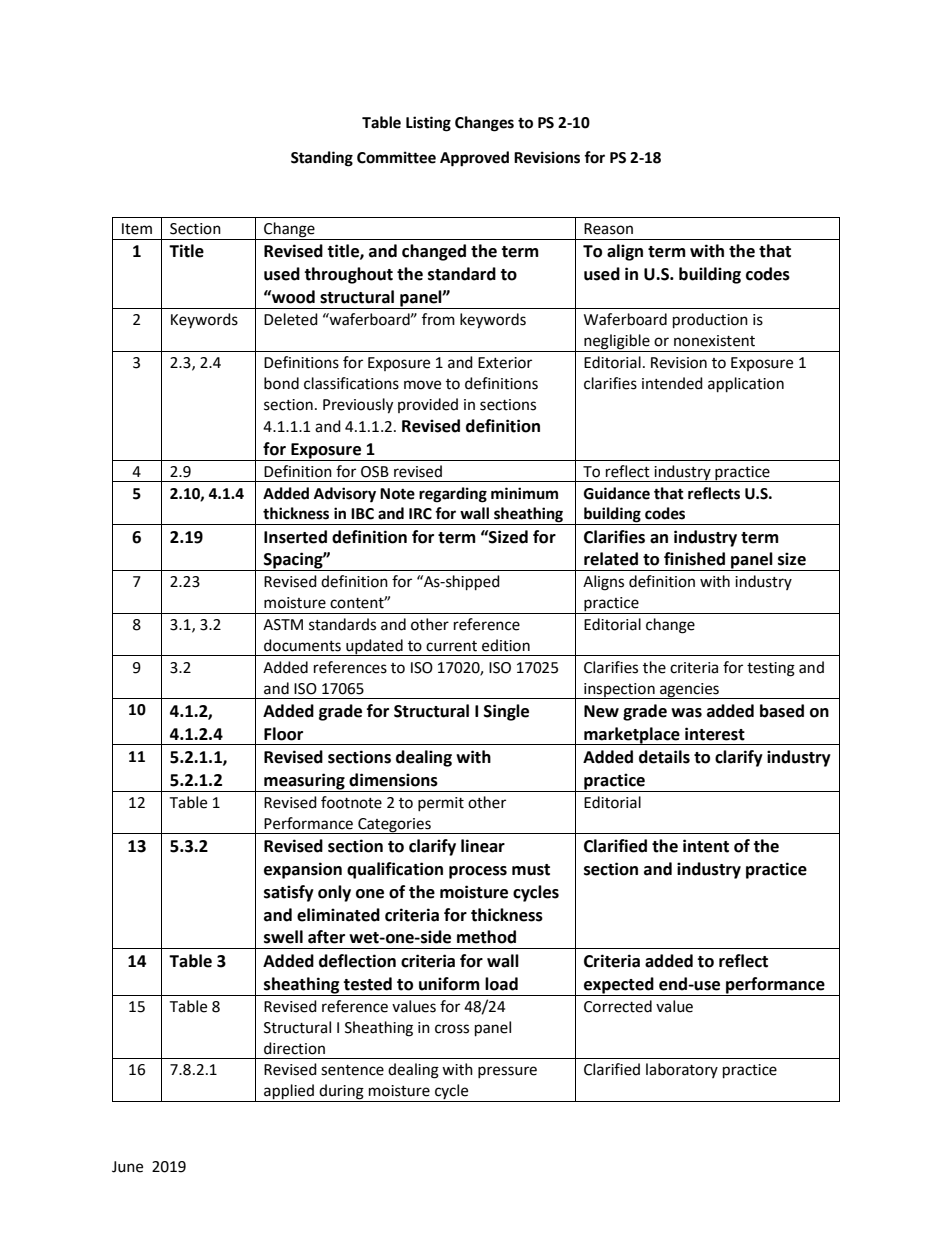 This screenshot has width=952, height=1233. What do you see at coordinates (706, 846) in the screenshot?
I see `intent` at bounding box center [706, 846].
